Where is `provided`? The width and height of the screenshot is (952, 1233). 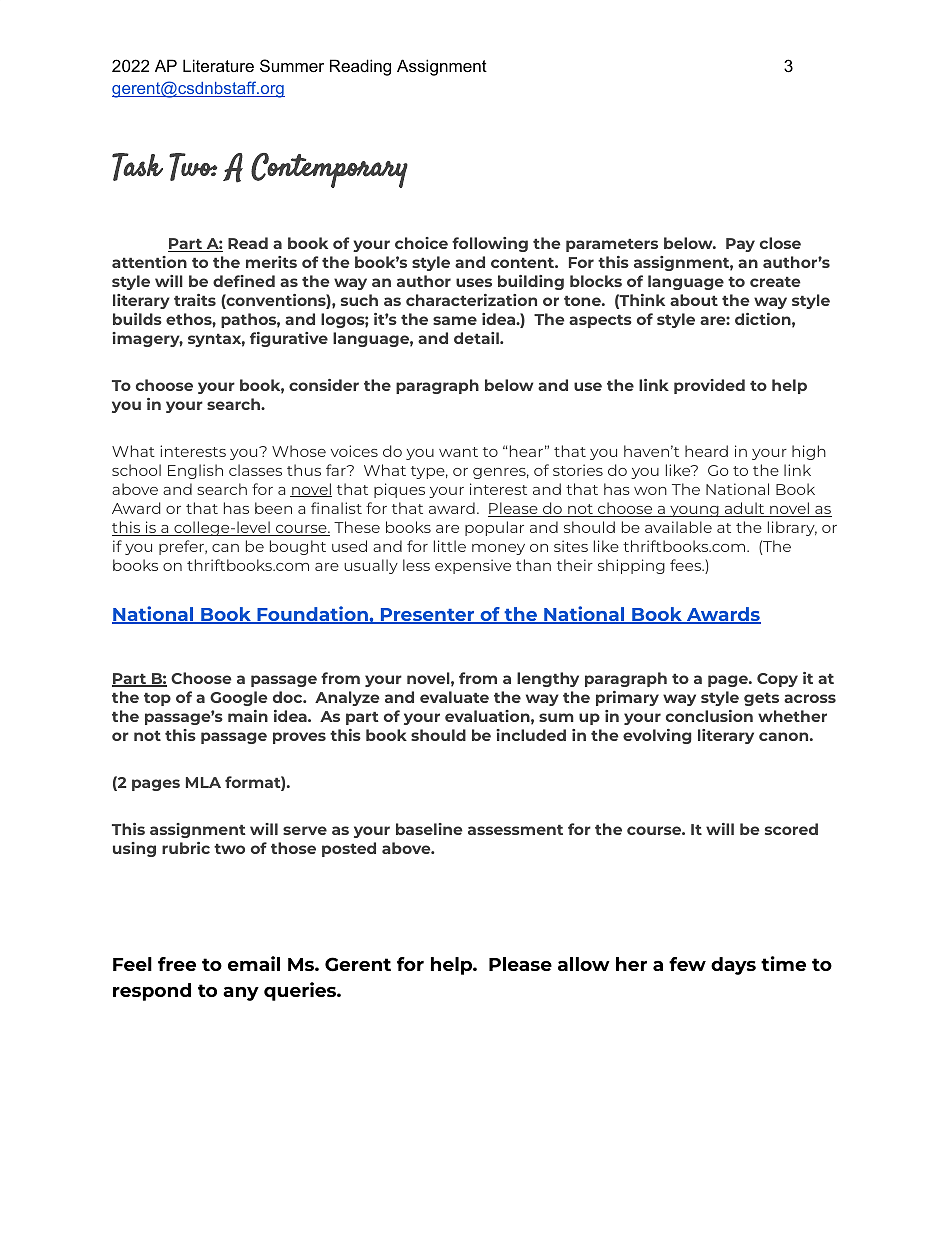 provided is located at coordinates (709, 386).
